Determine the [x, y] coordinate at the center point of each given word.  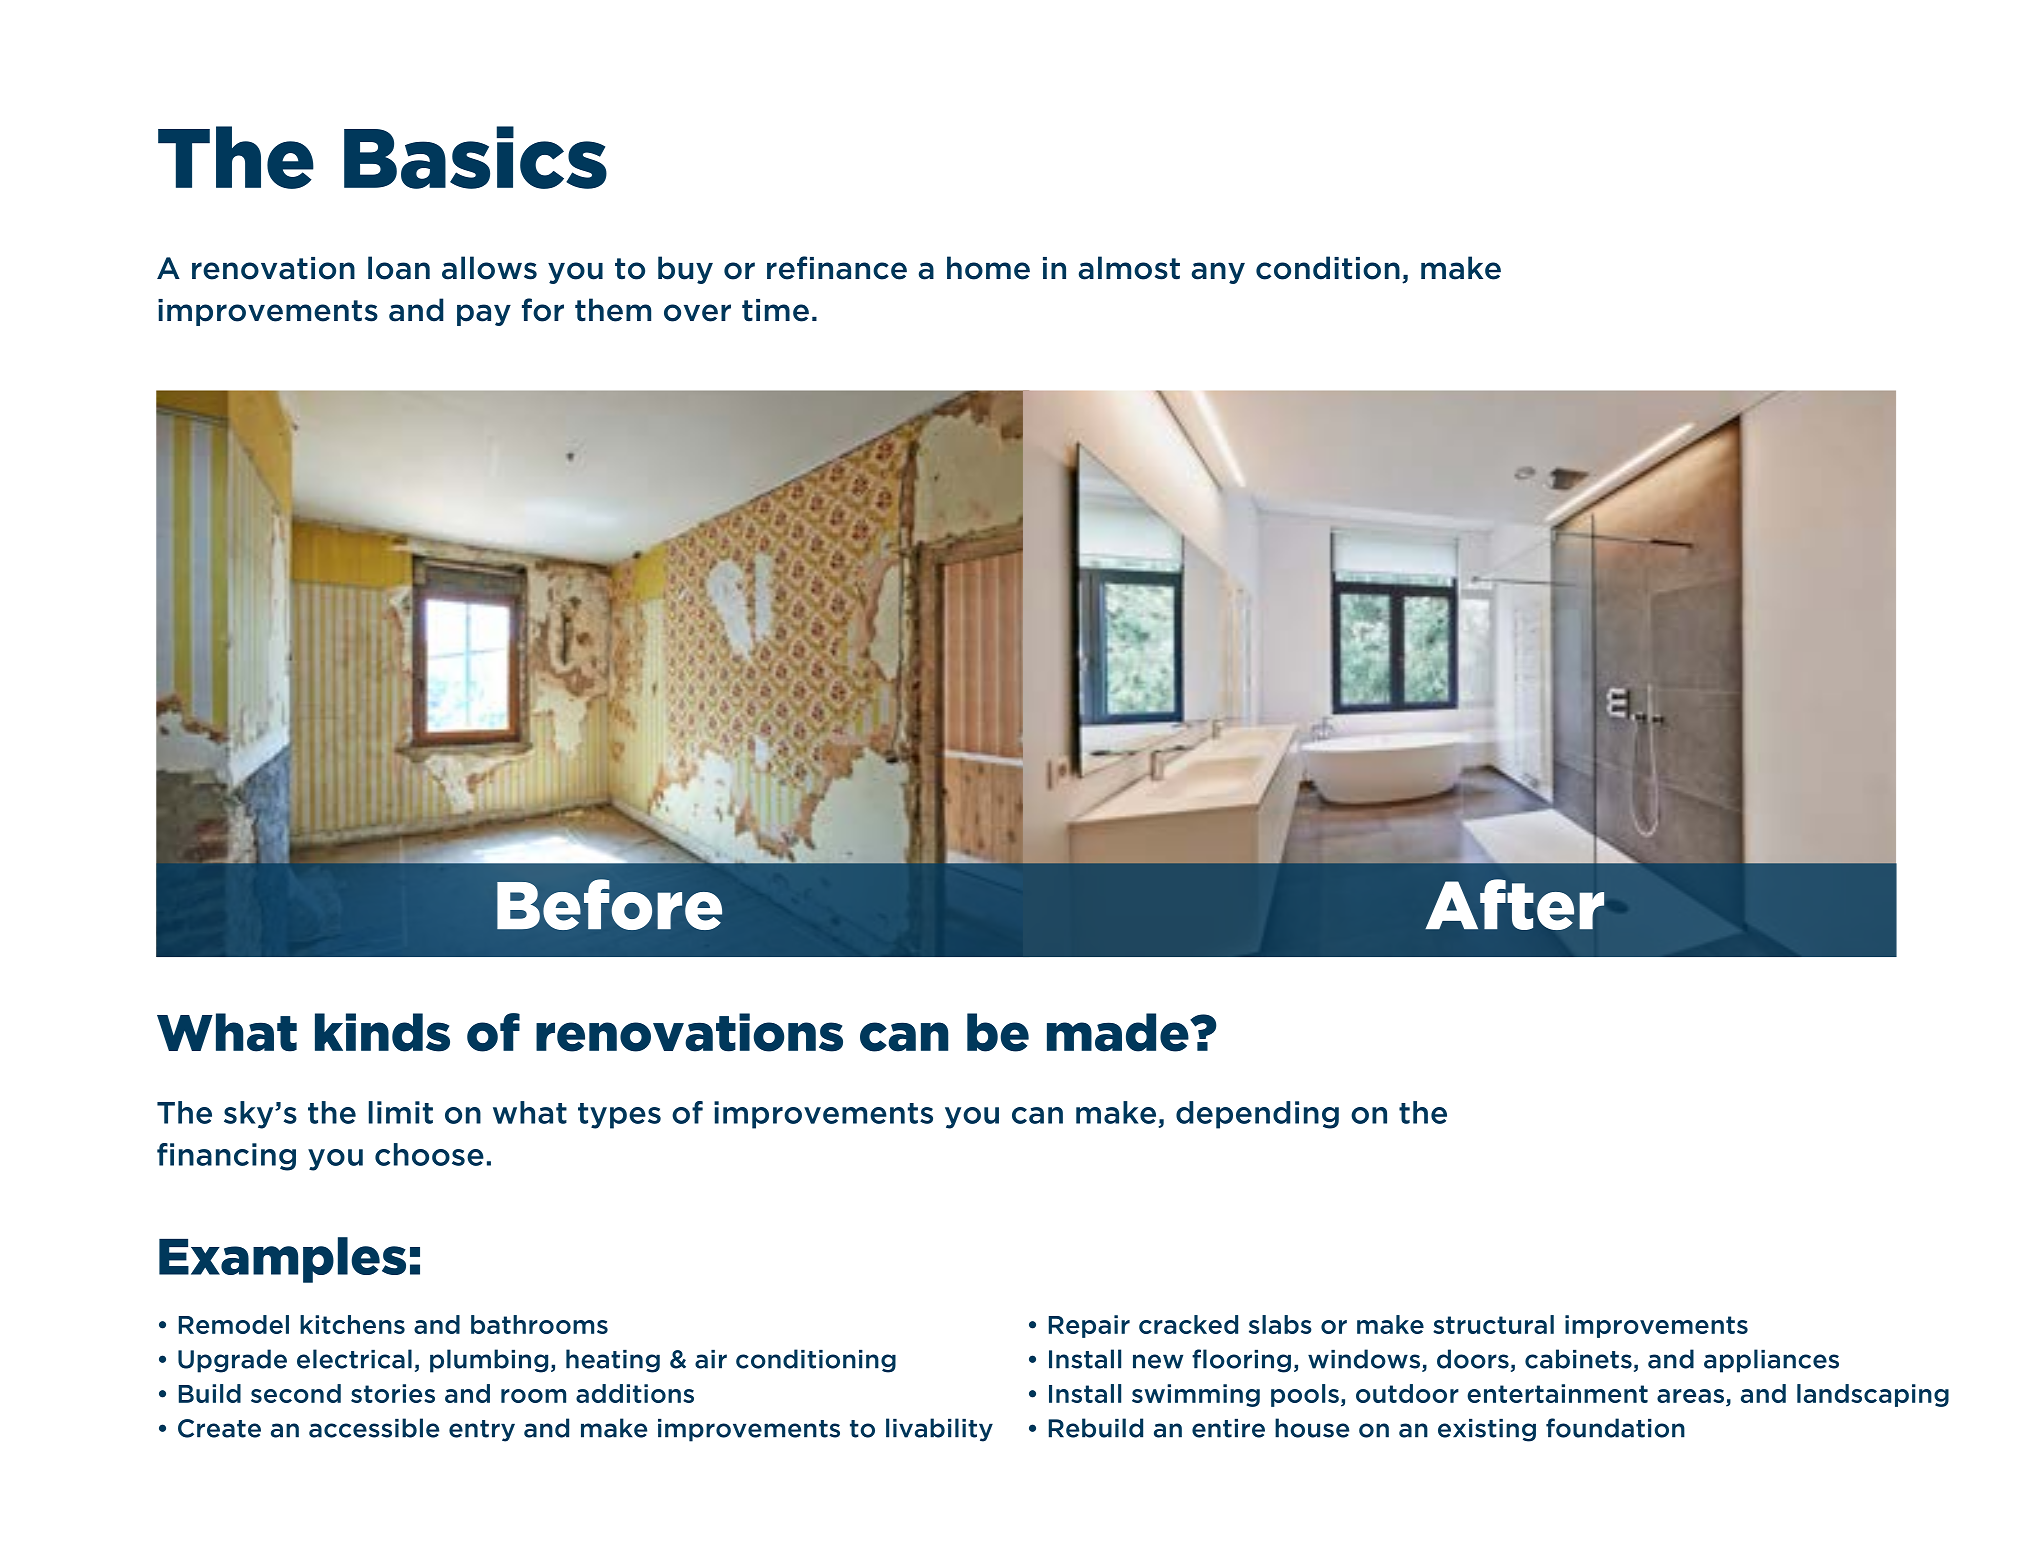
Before [609, 904]
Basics [475, 157]
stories [393, 1393]
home [988, 268]
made [1119, 1032]
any [1218, 273]
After [1514, 904]
